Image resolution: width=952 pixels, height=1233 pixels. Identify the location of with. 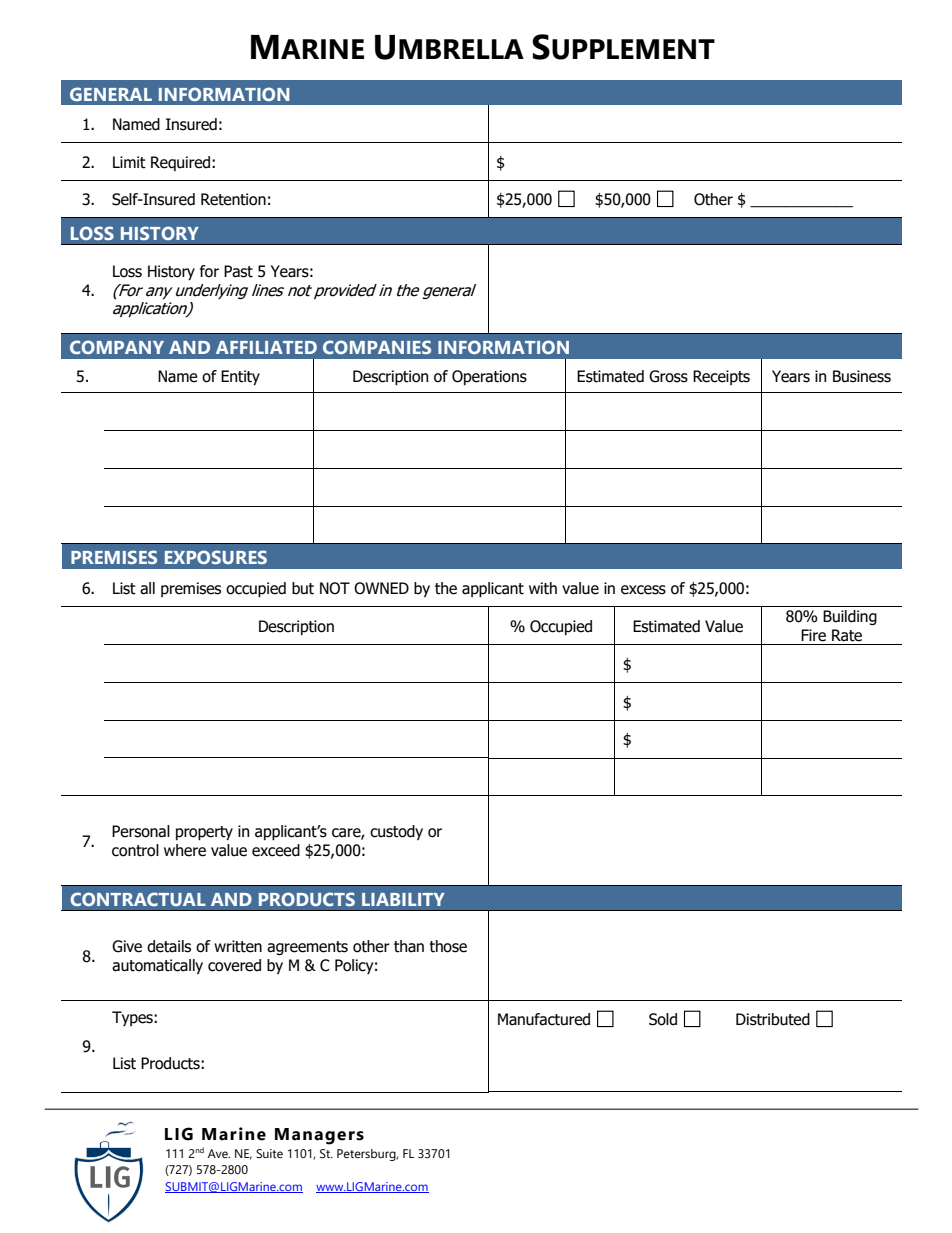
(543, 588).
